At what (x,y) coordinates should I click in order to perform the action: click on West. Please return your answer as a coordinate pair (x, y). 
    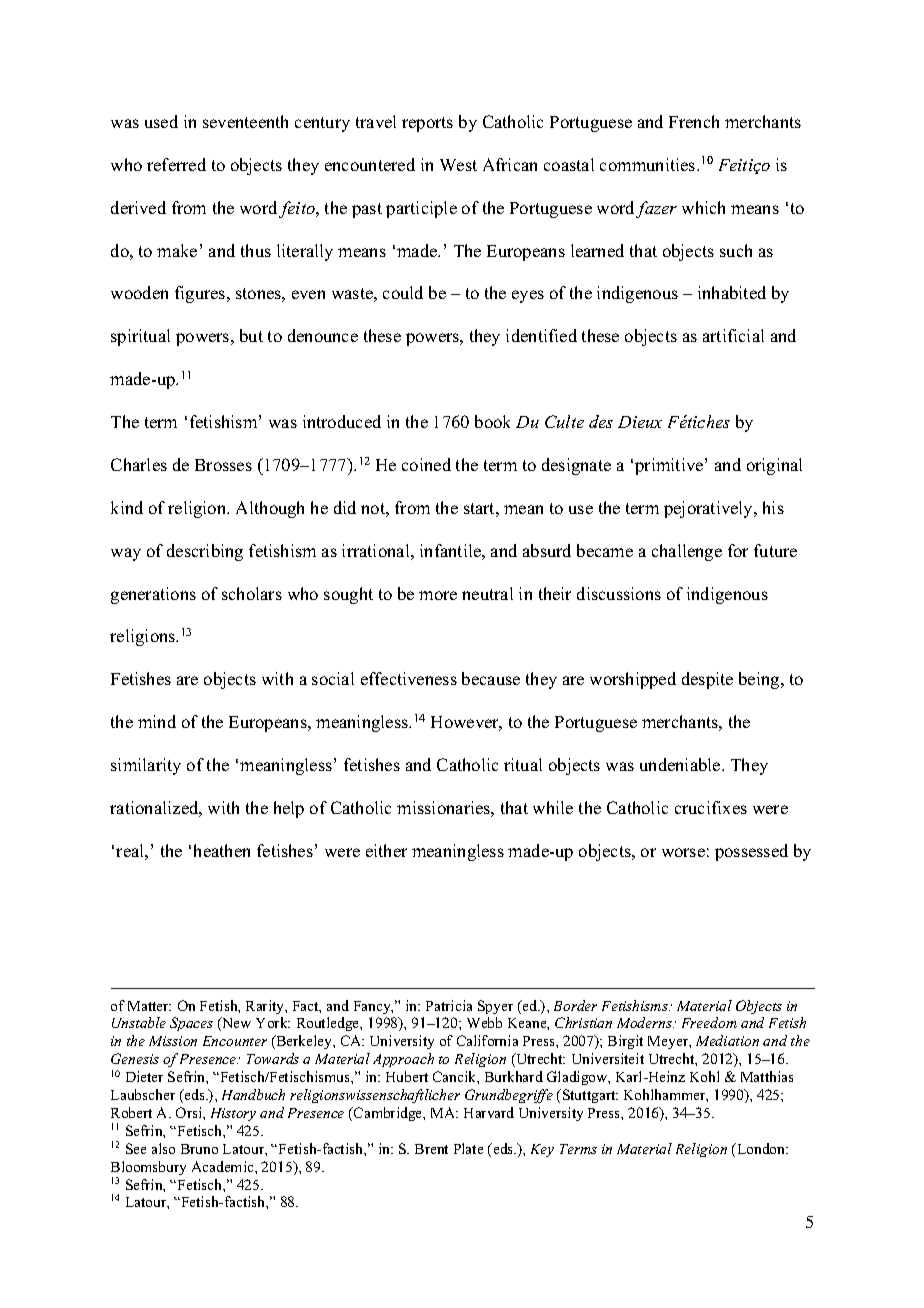
    Looking at the image, I should click on (458, 165).
